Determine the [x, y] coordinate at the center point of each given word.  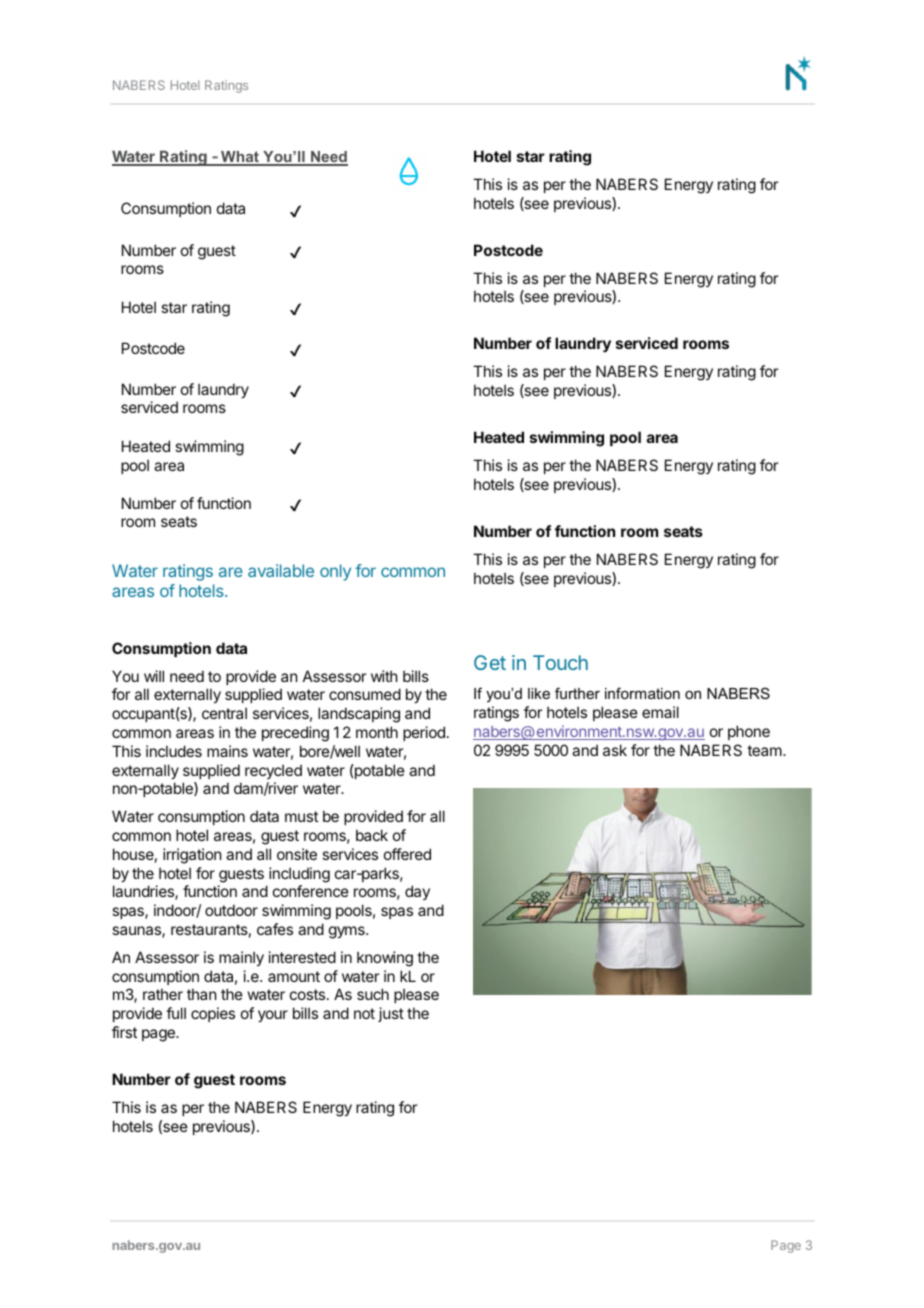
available [281, 570]
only [335, 572]
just [391, 1014]
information [642, 693]
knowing [385, 959]
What [240, 158]
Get [490, 662]
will [154, 676]
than [201, 994]
